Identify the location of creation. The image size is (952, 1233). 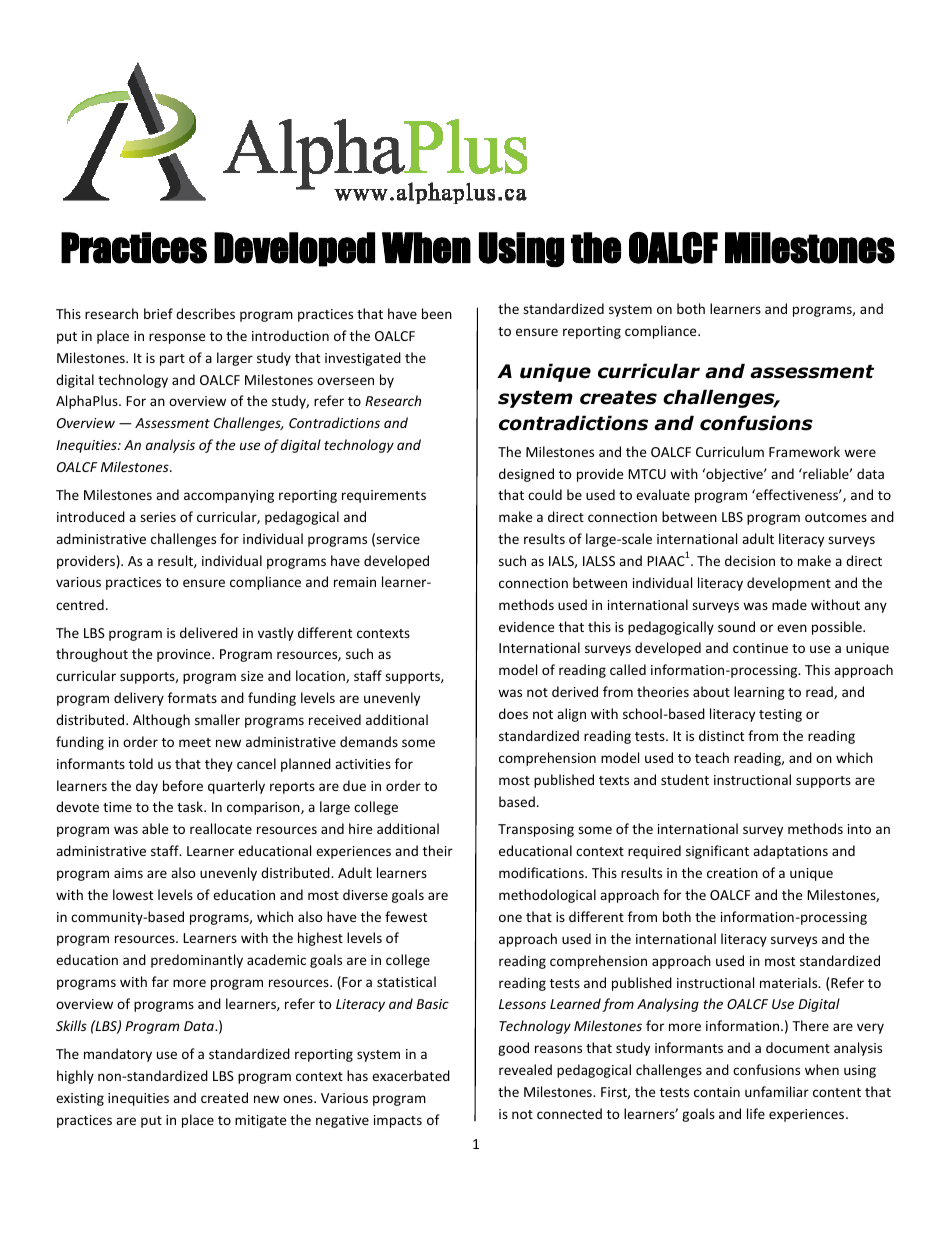
(732, 873).
